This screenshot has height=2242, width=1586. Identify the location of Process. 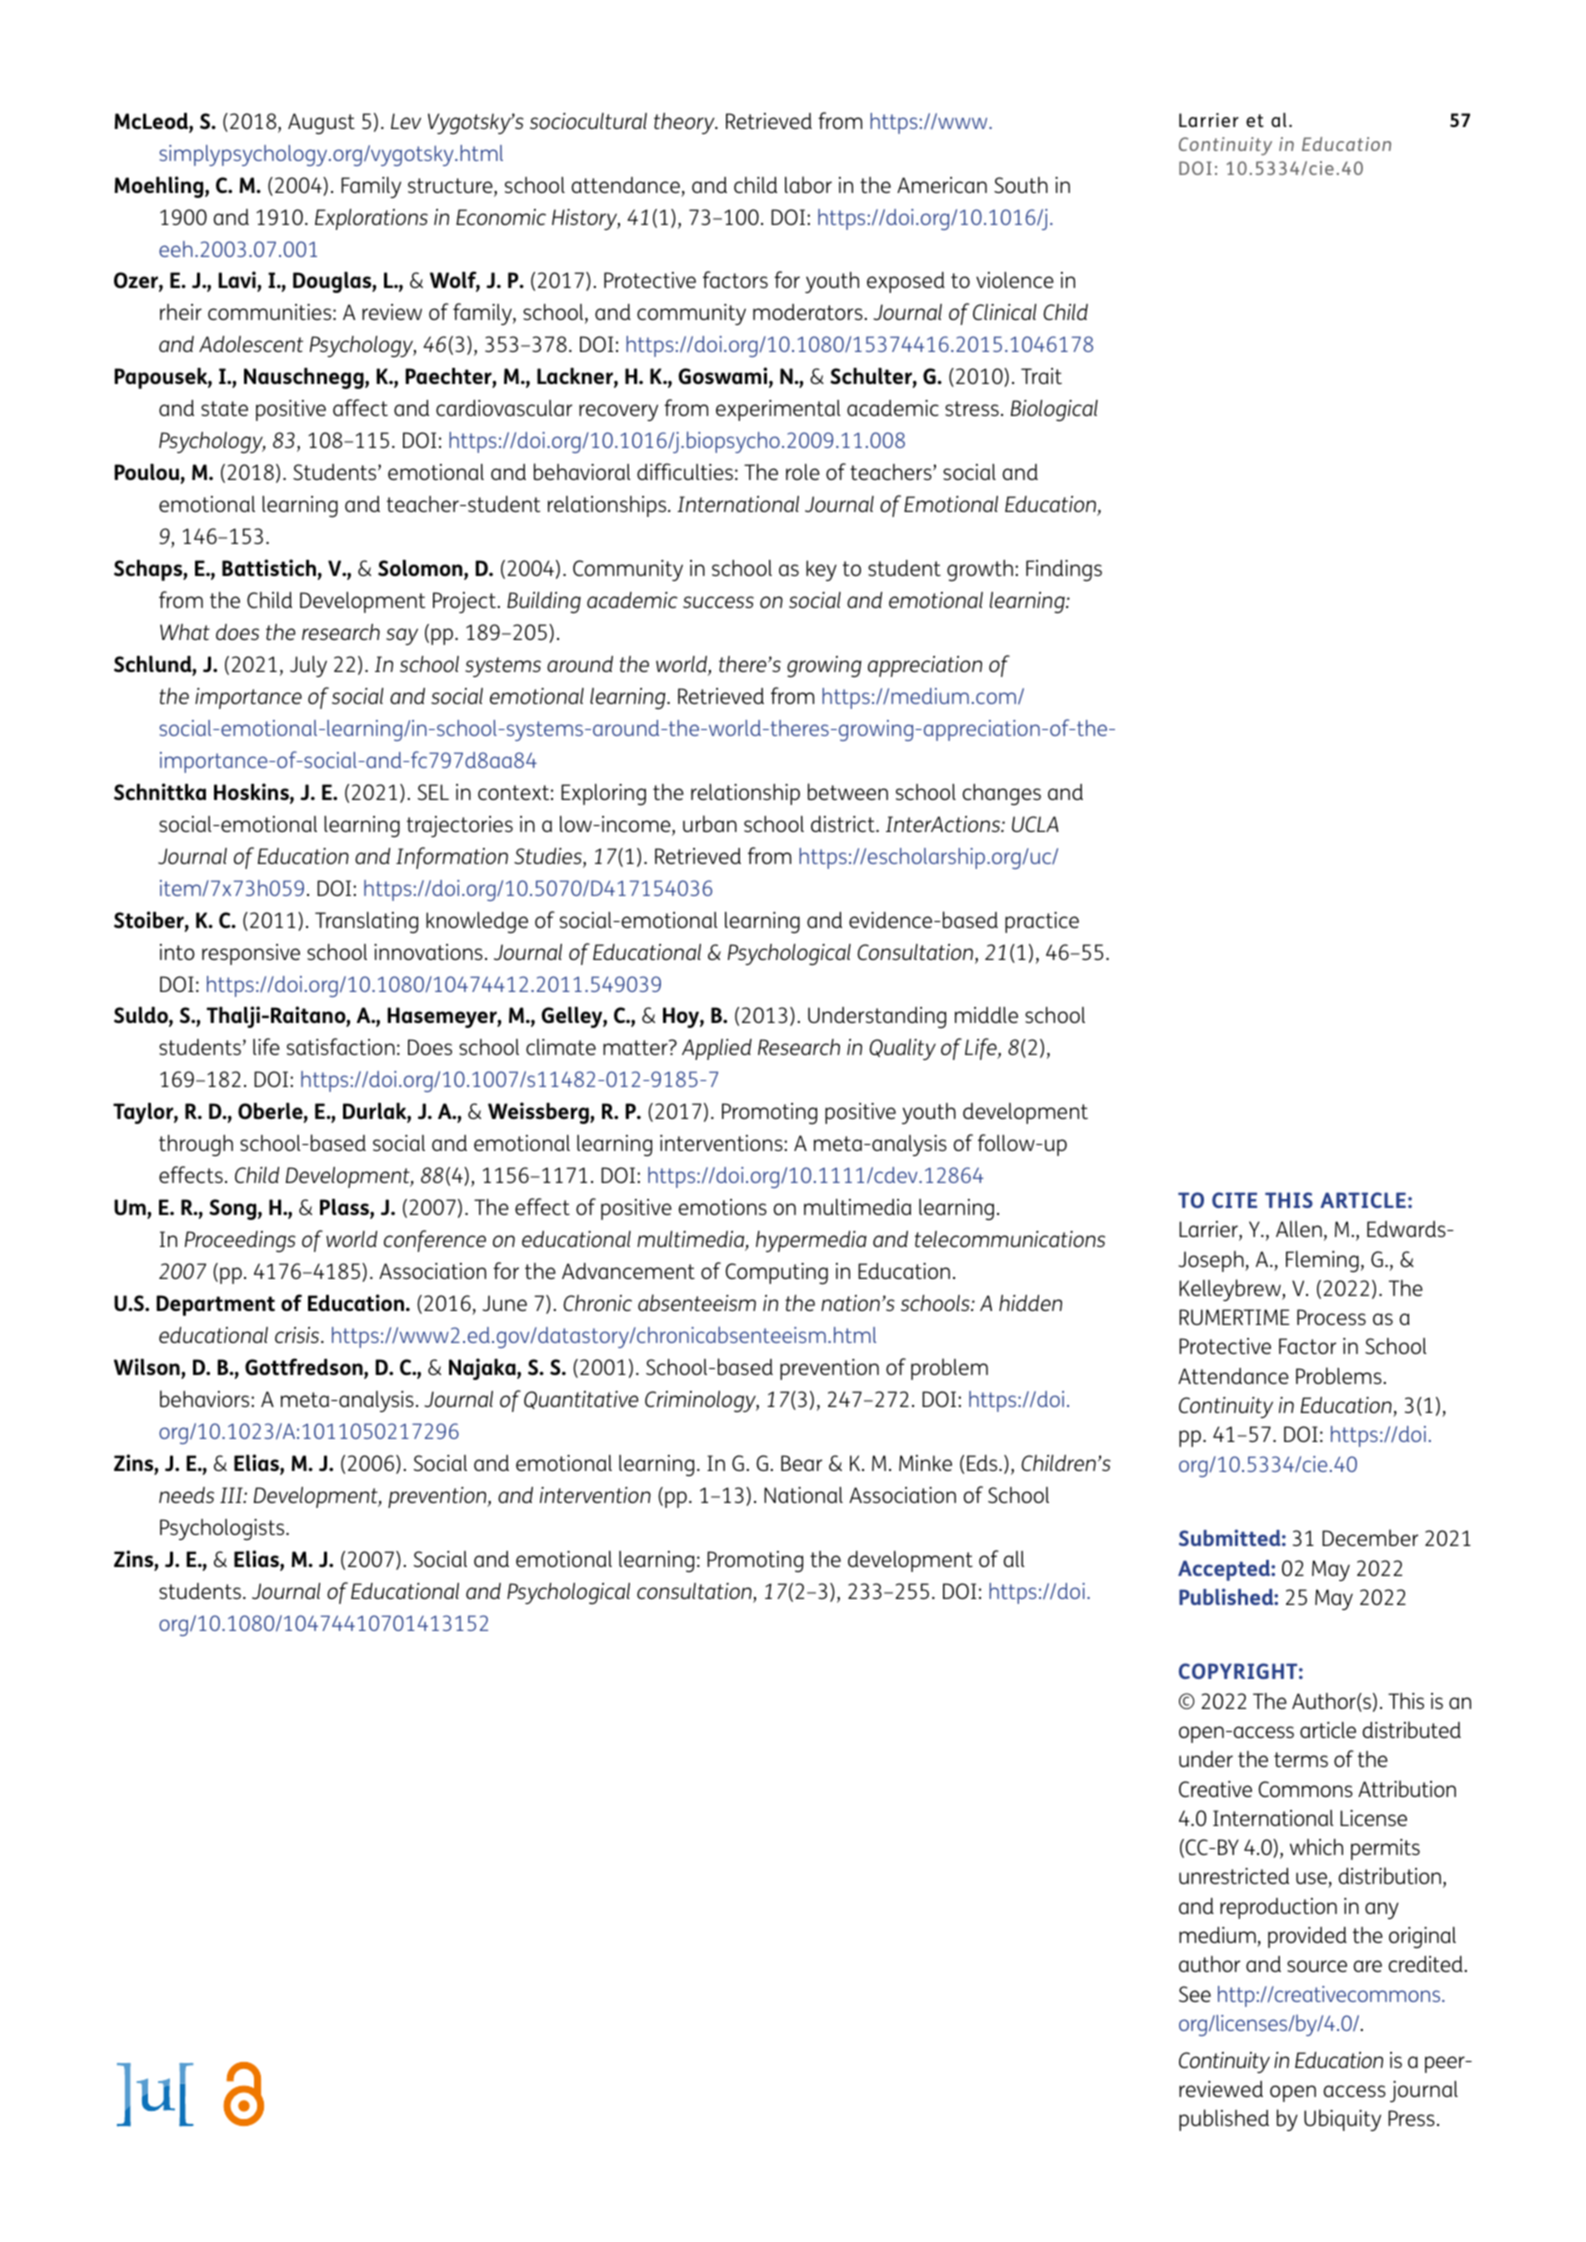
(1331, 1317).
